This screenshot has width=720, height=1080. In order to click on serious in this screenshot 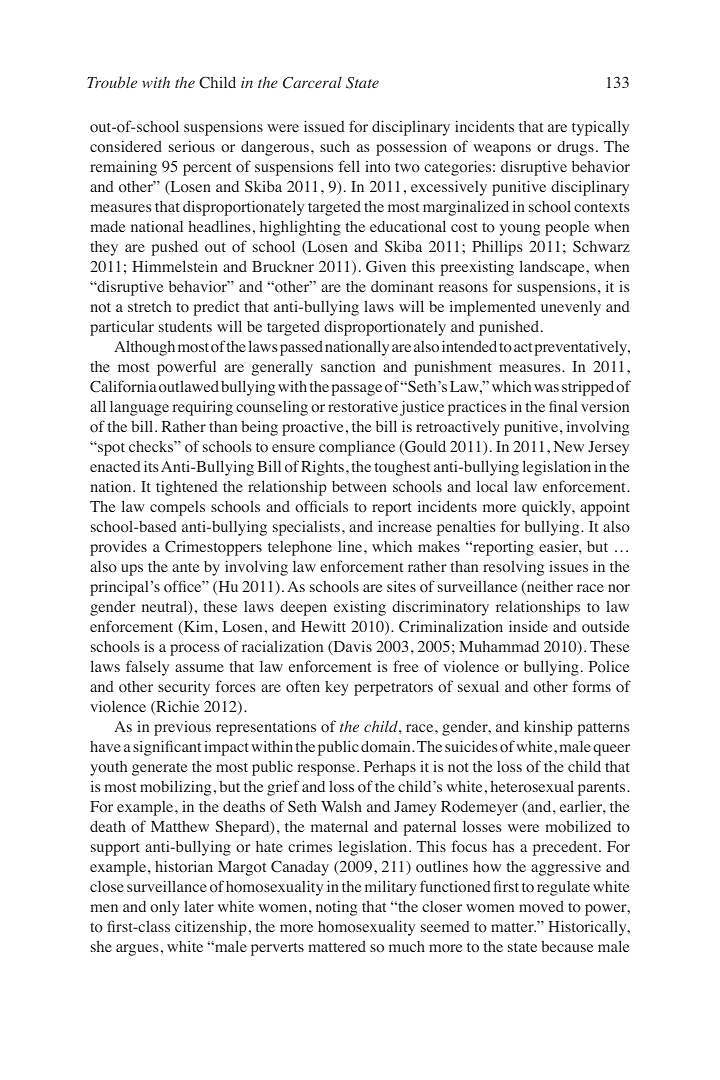, I will do `click(192, 146)`.
